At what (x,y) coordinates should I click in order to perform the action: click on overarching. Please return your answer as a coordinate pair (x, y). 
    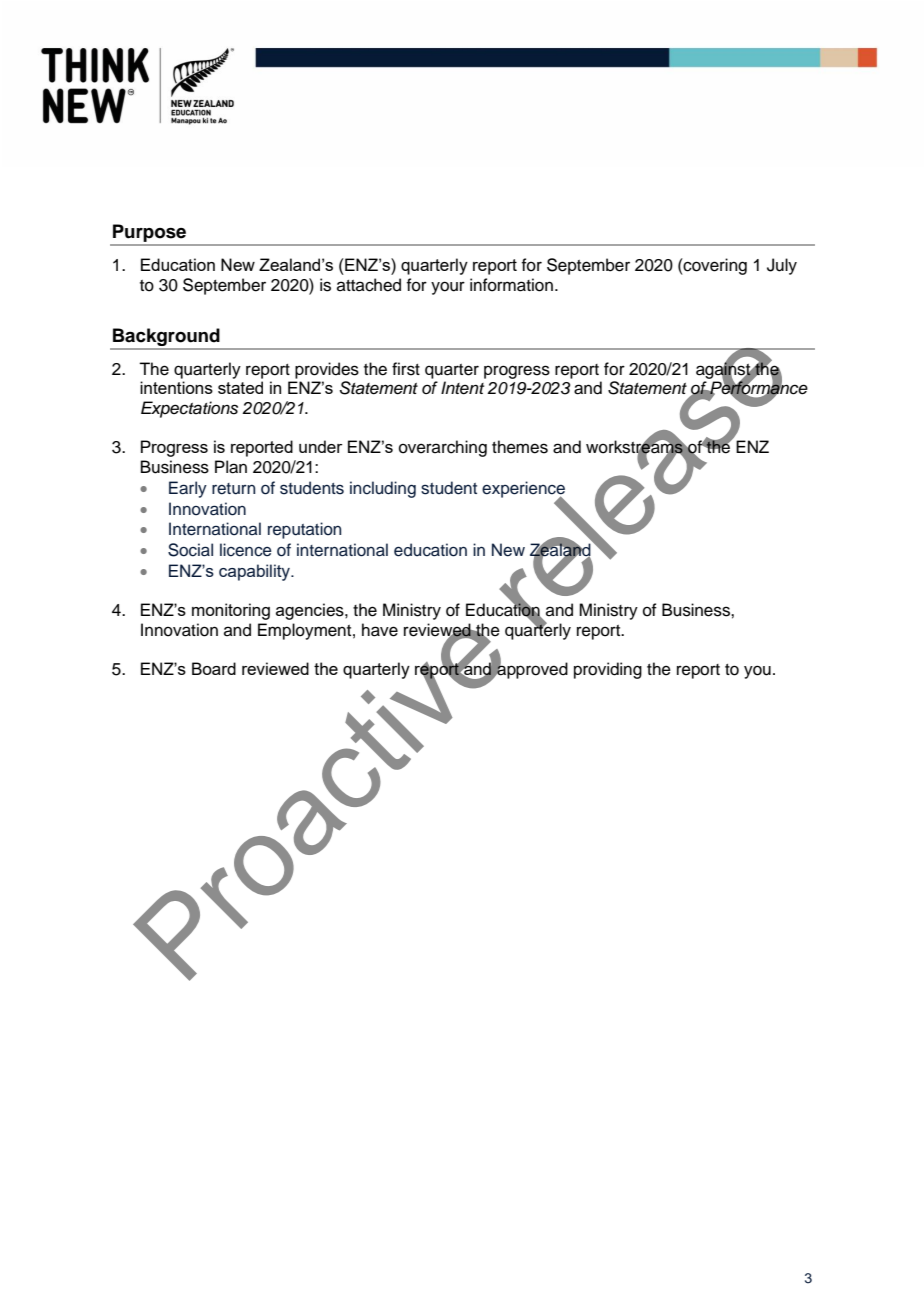
    Looking at the image, I should click on (443, 448).
